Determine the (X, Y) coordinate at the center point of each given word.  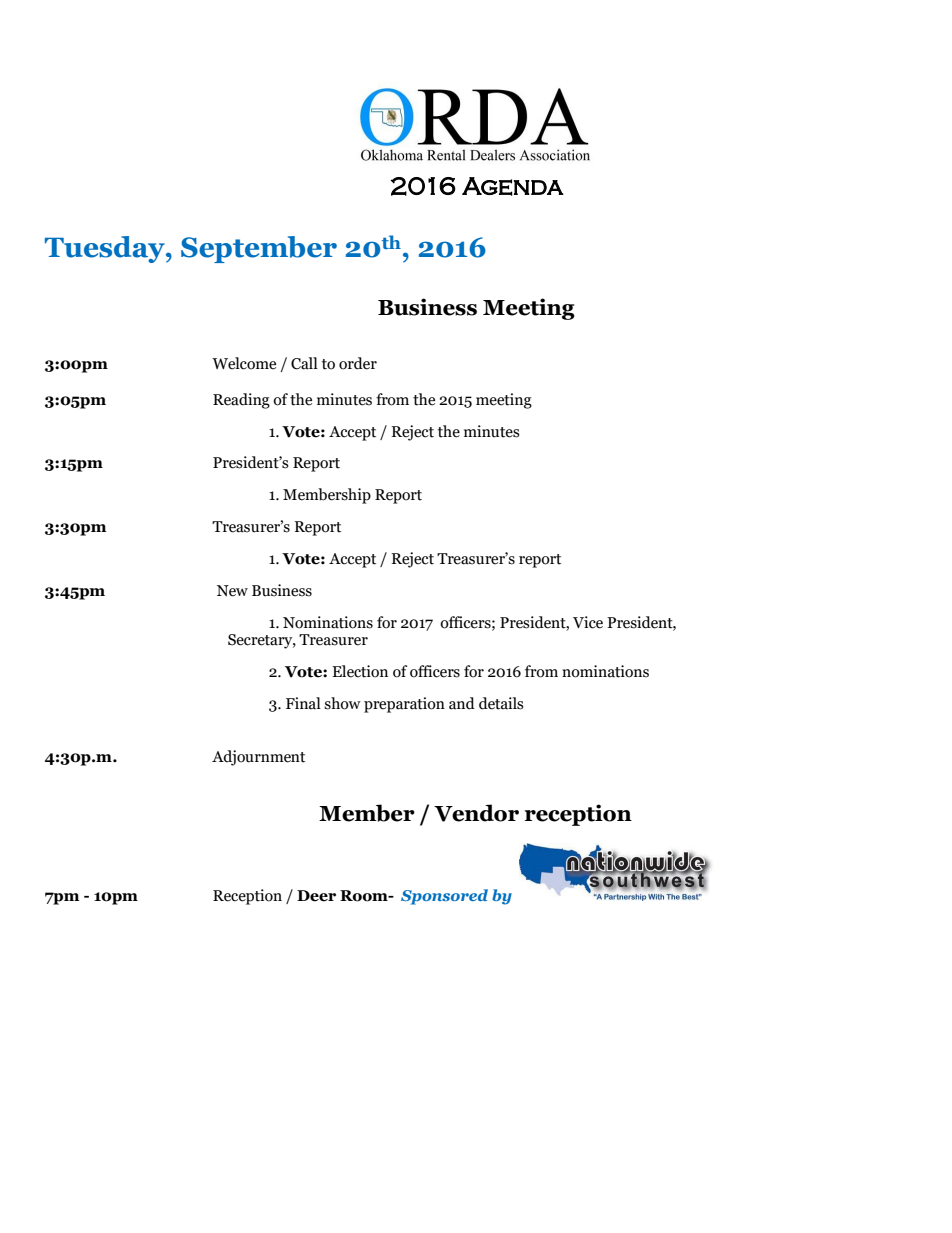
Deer (316, 896)
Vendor (476, 813)
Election (360, 671)
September (259, 249)
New (232, 591)
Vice (588, 622)
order (358, 363)
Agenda (513, 186)
